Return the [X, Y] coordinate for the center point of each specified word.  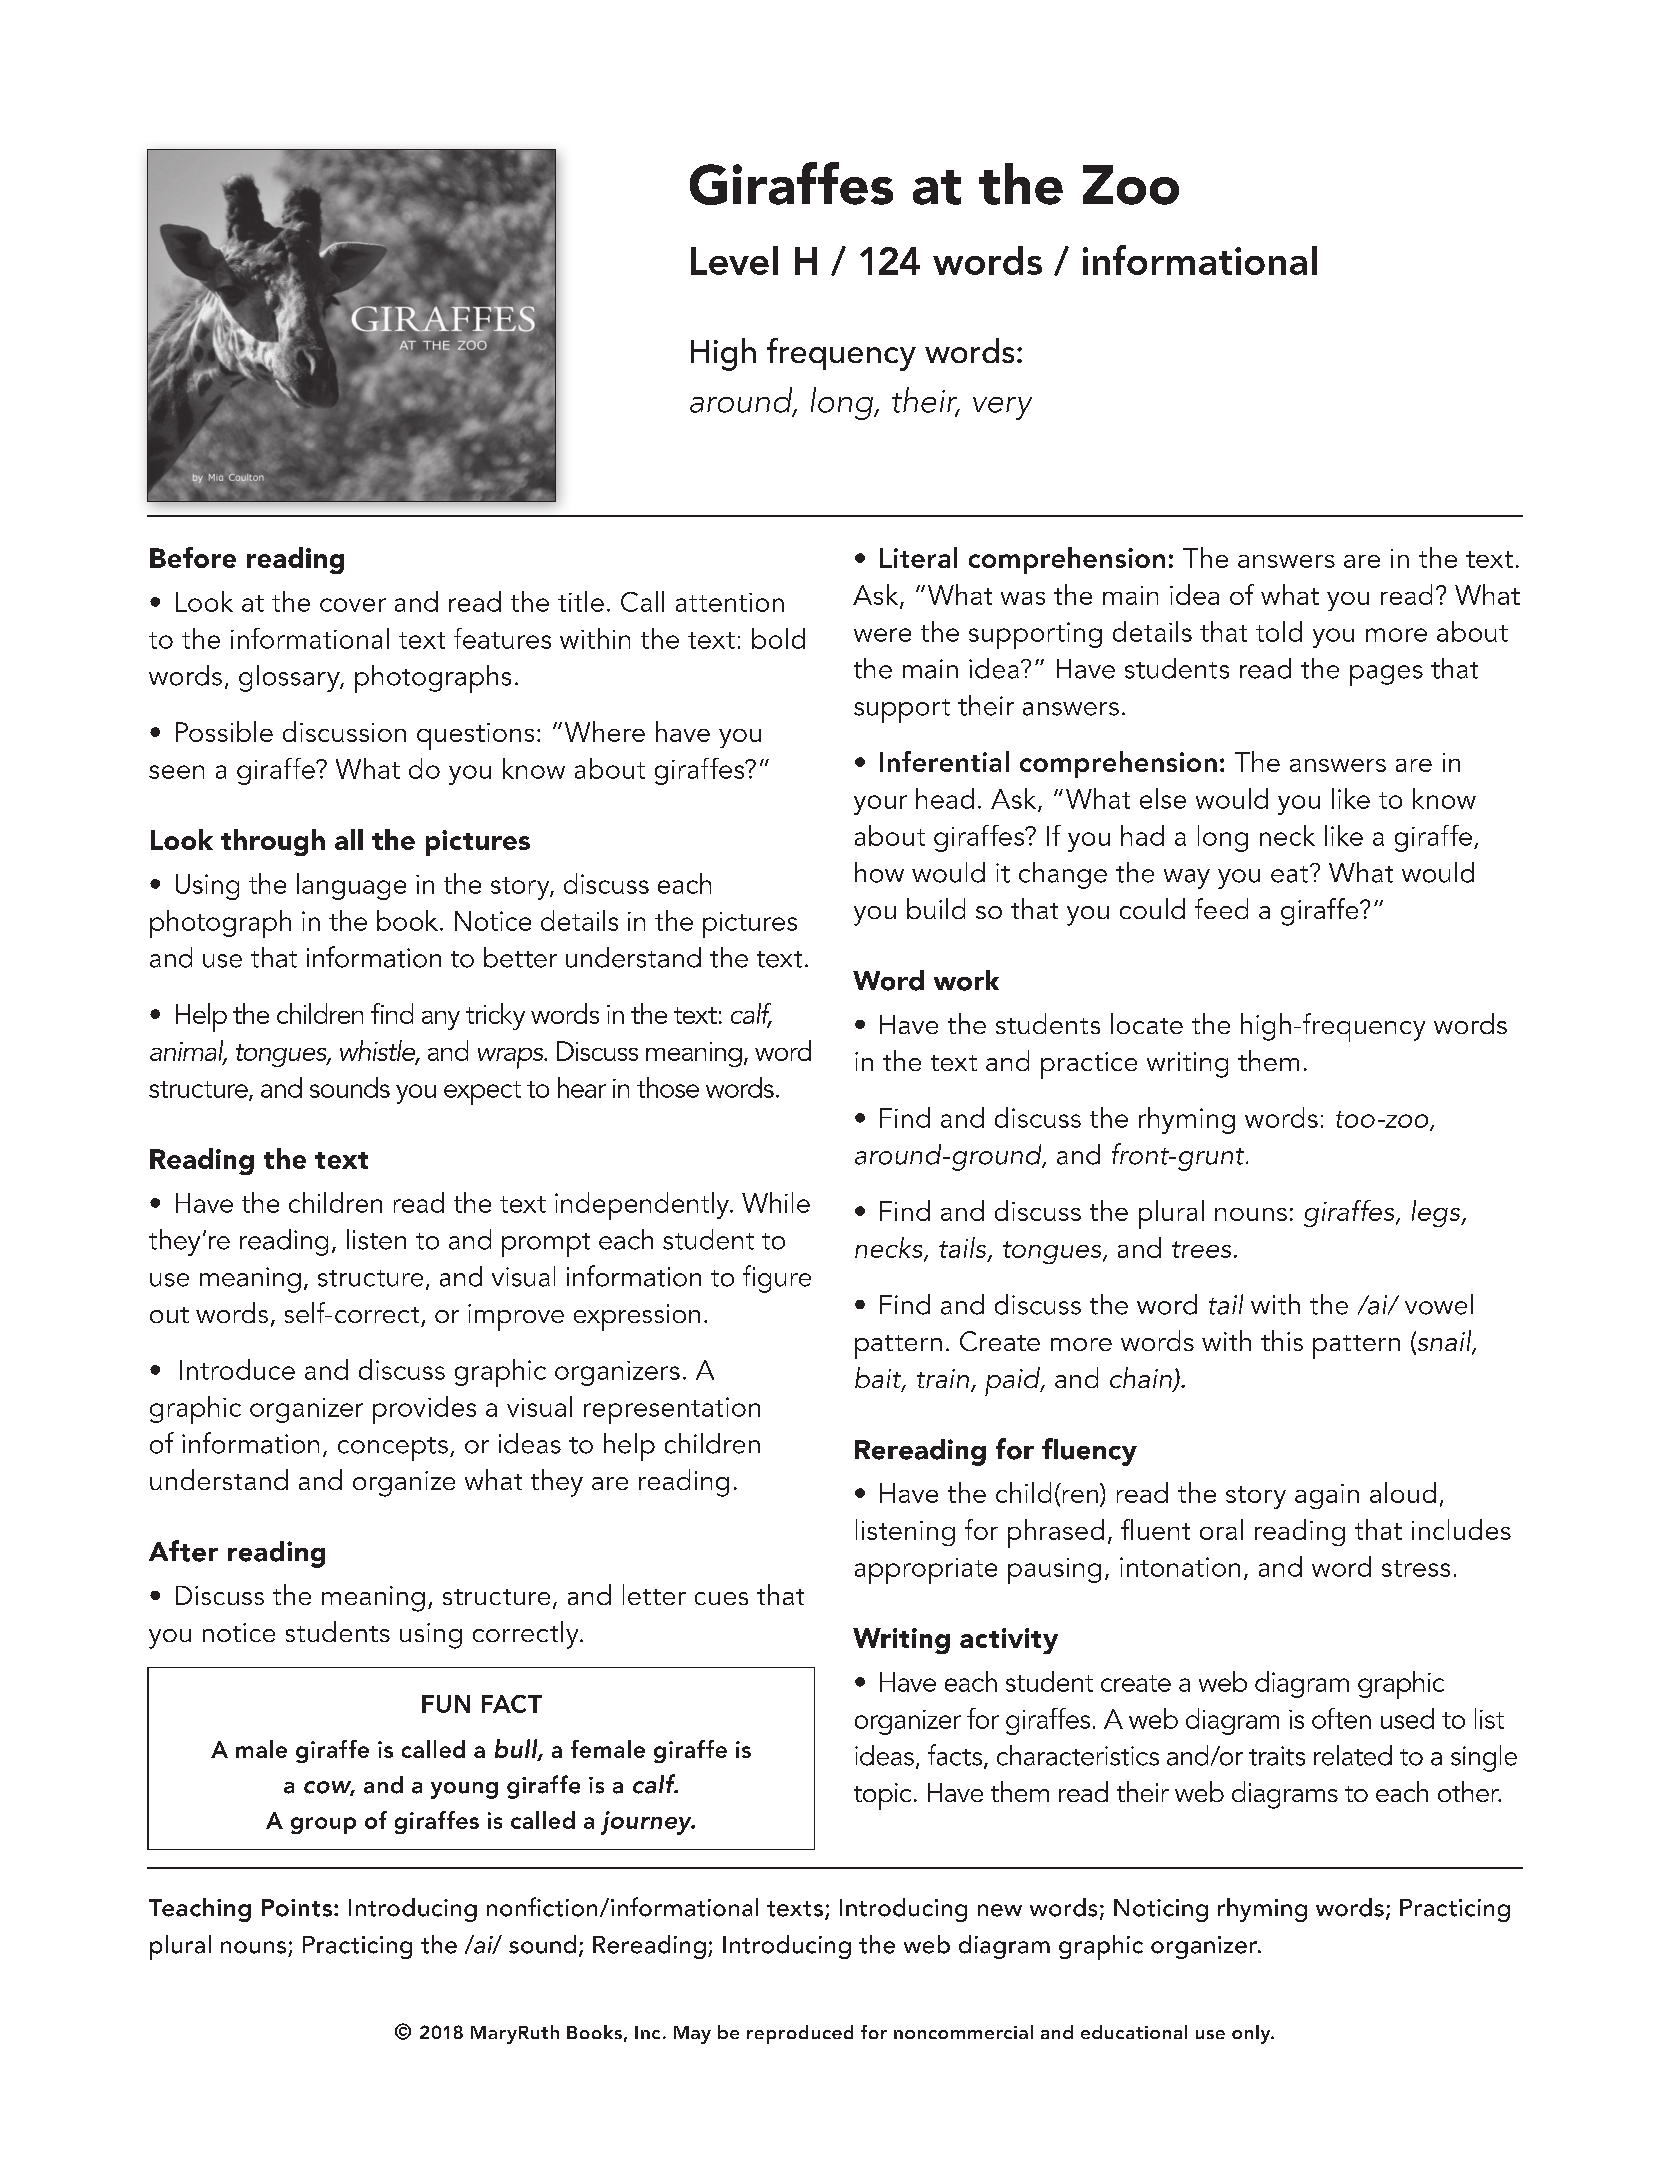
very [1002, 408]
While [776, 1202]
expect [482, 1093]
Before [193, 557]
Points [297, 1908]
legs [1437, 1213]
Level [734, 260]
